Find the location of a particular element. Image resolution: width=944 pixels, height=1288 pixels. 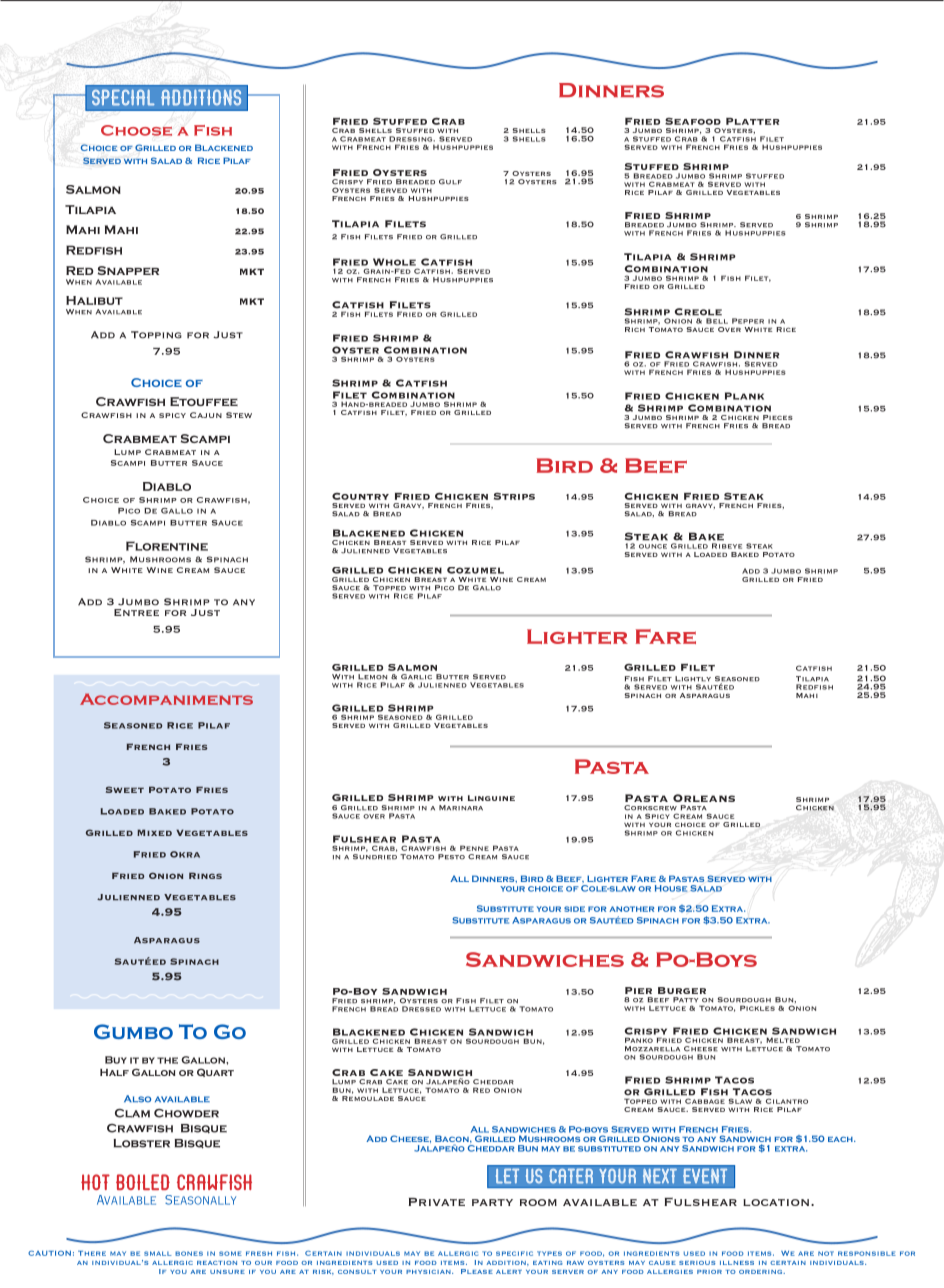

ordering is located at coordinates (762, 1272).
